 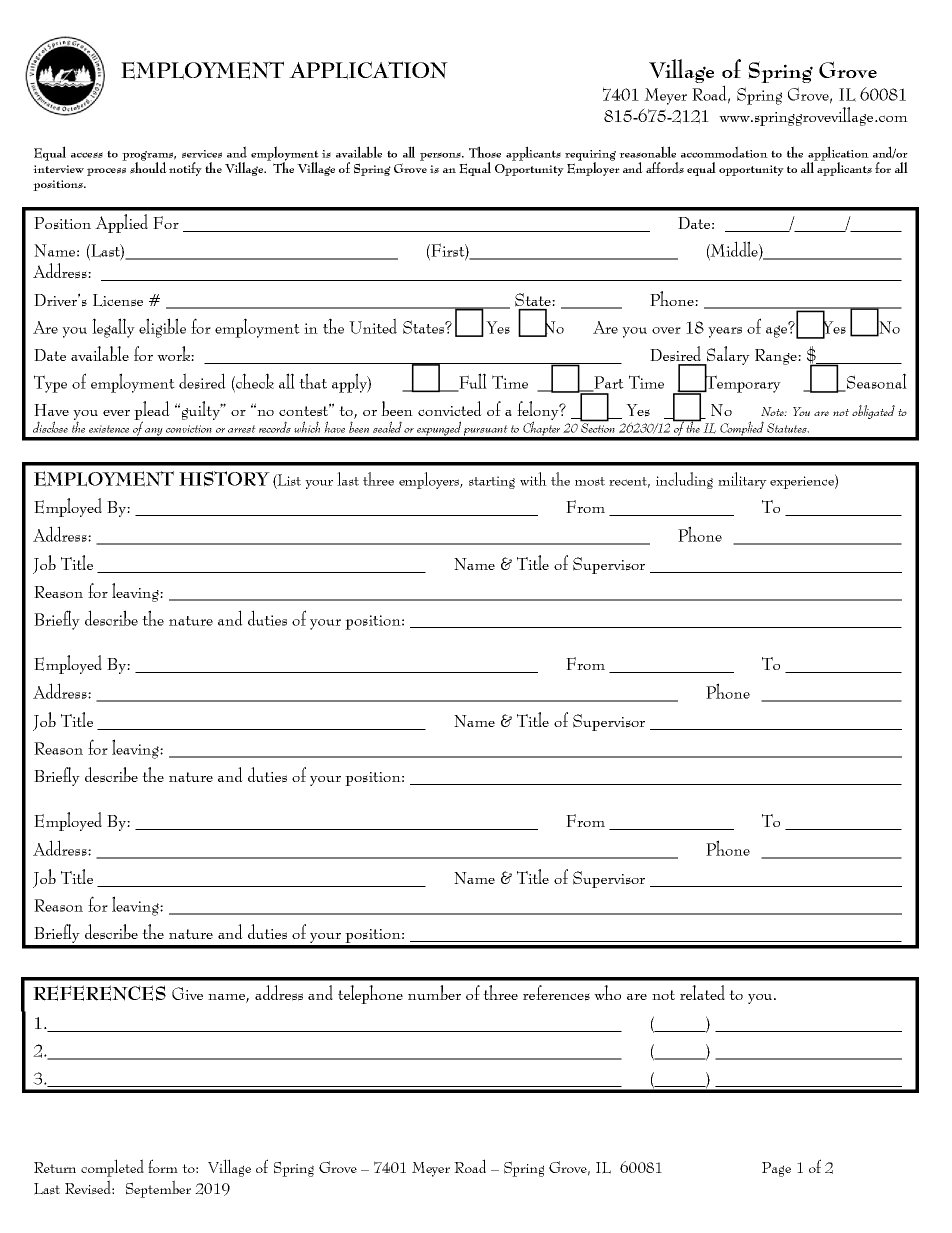 I want to click on Those, so click(x=485, y=152).
